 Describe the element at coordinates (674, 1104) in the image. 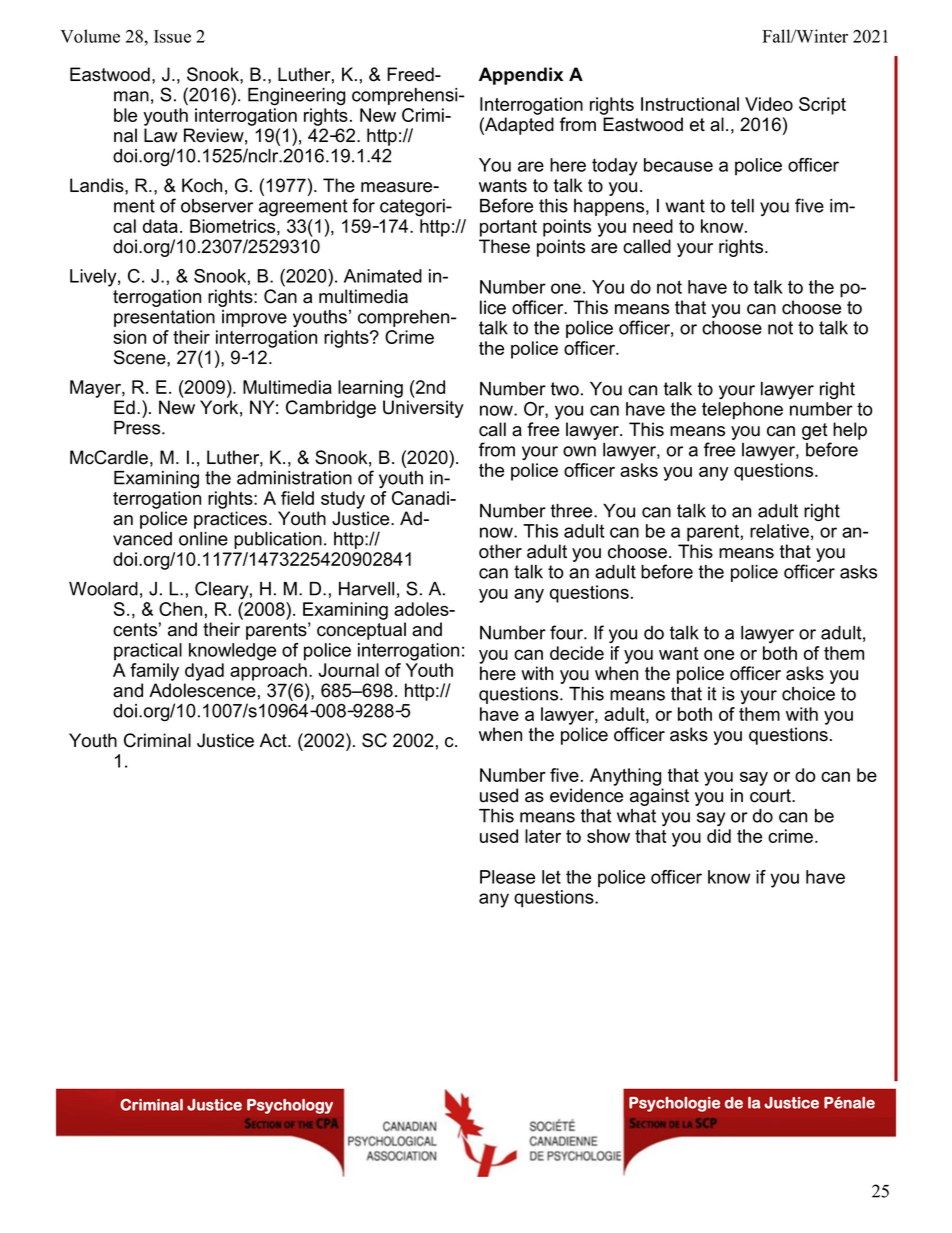

I see `Psychologie` at that location.
